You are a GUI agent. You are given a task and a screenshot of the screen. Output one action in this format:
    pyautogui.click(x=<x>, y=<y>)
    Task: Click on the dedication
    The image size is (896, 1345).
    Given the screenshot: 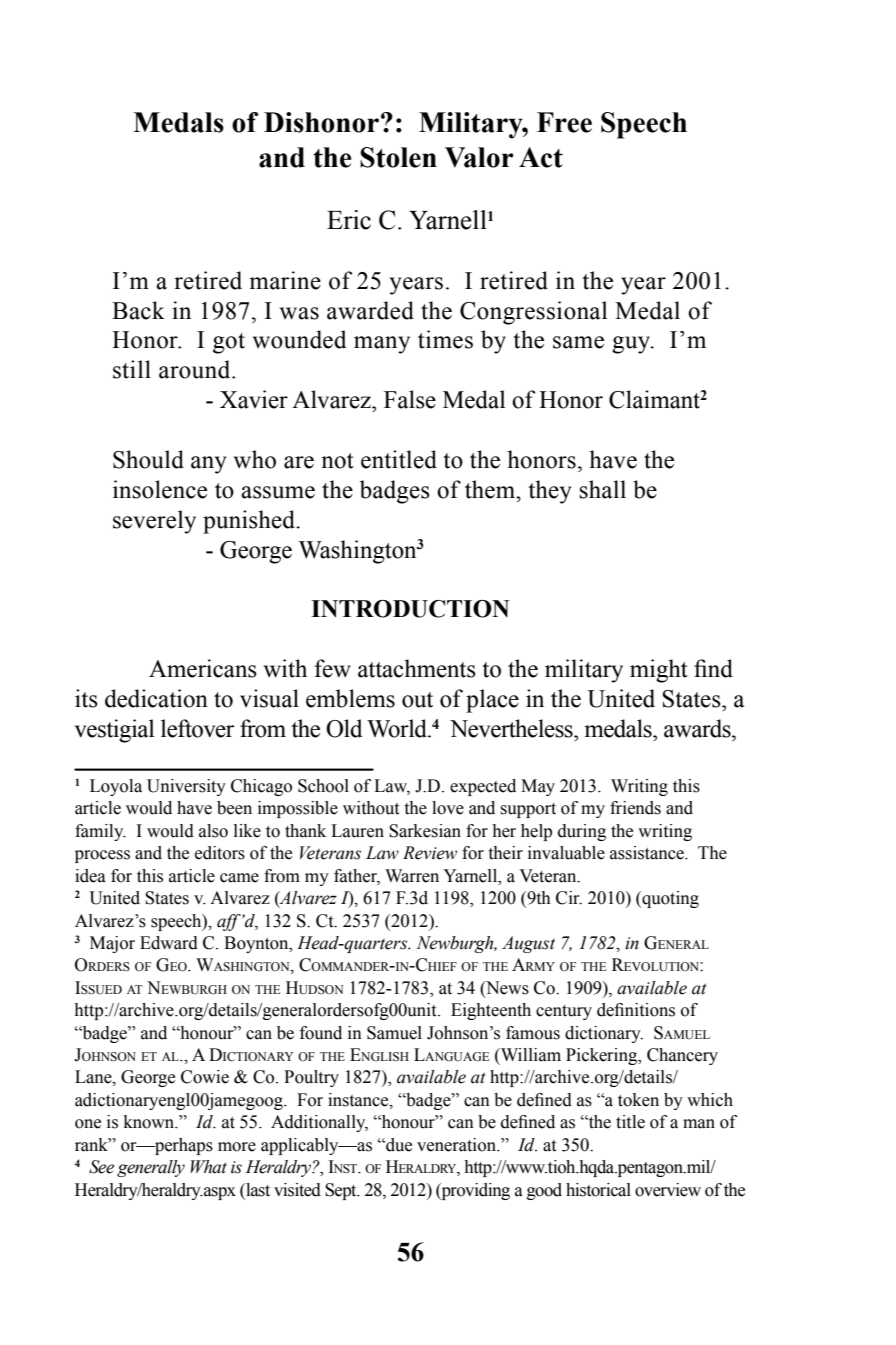 What is the action you would take?
    pyautogui.click(x=156, y=698)
